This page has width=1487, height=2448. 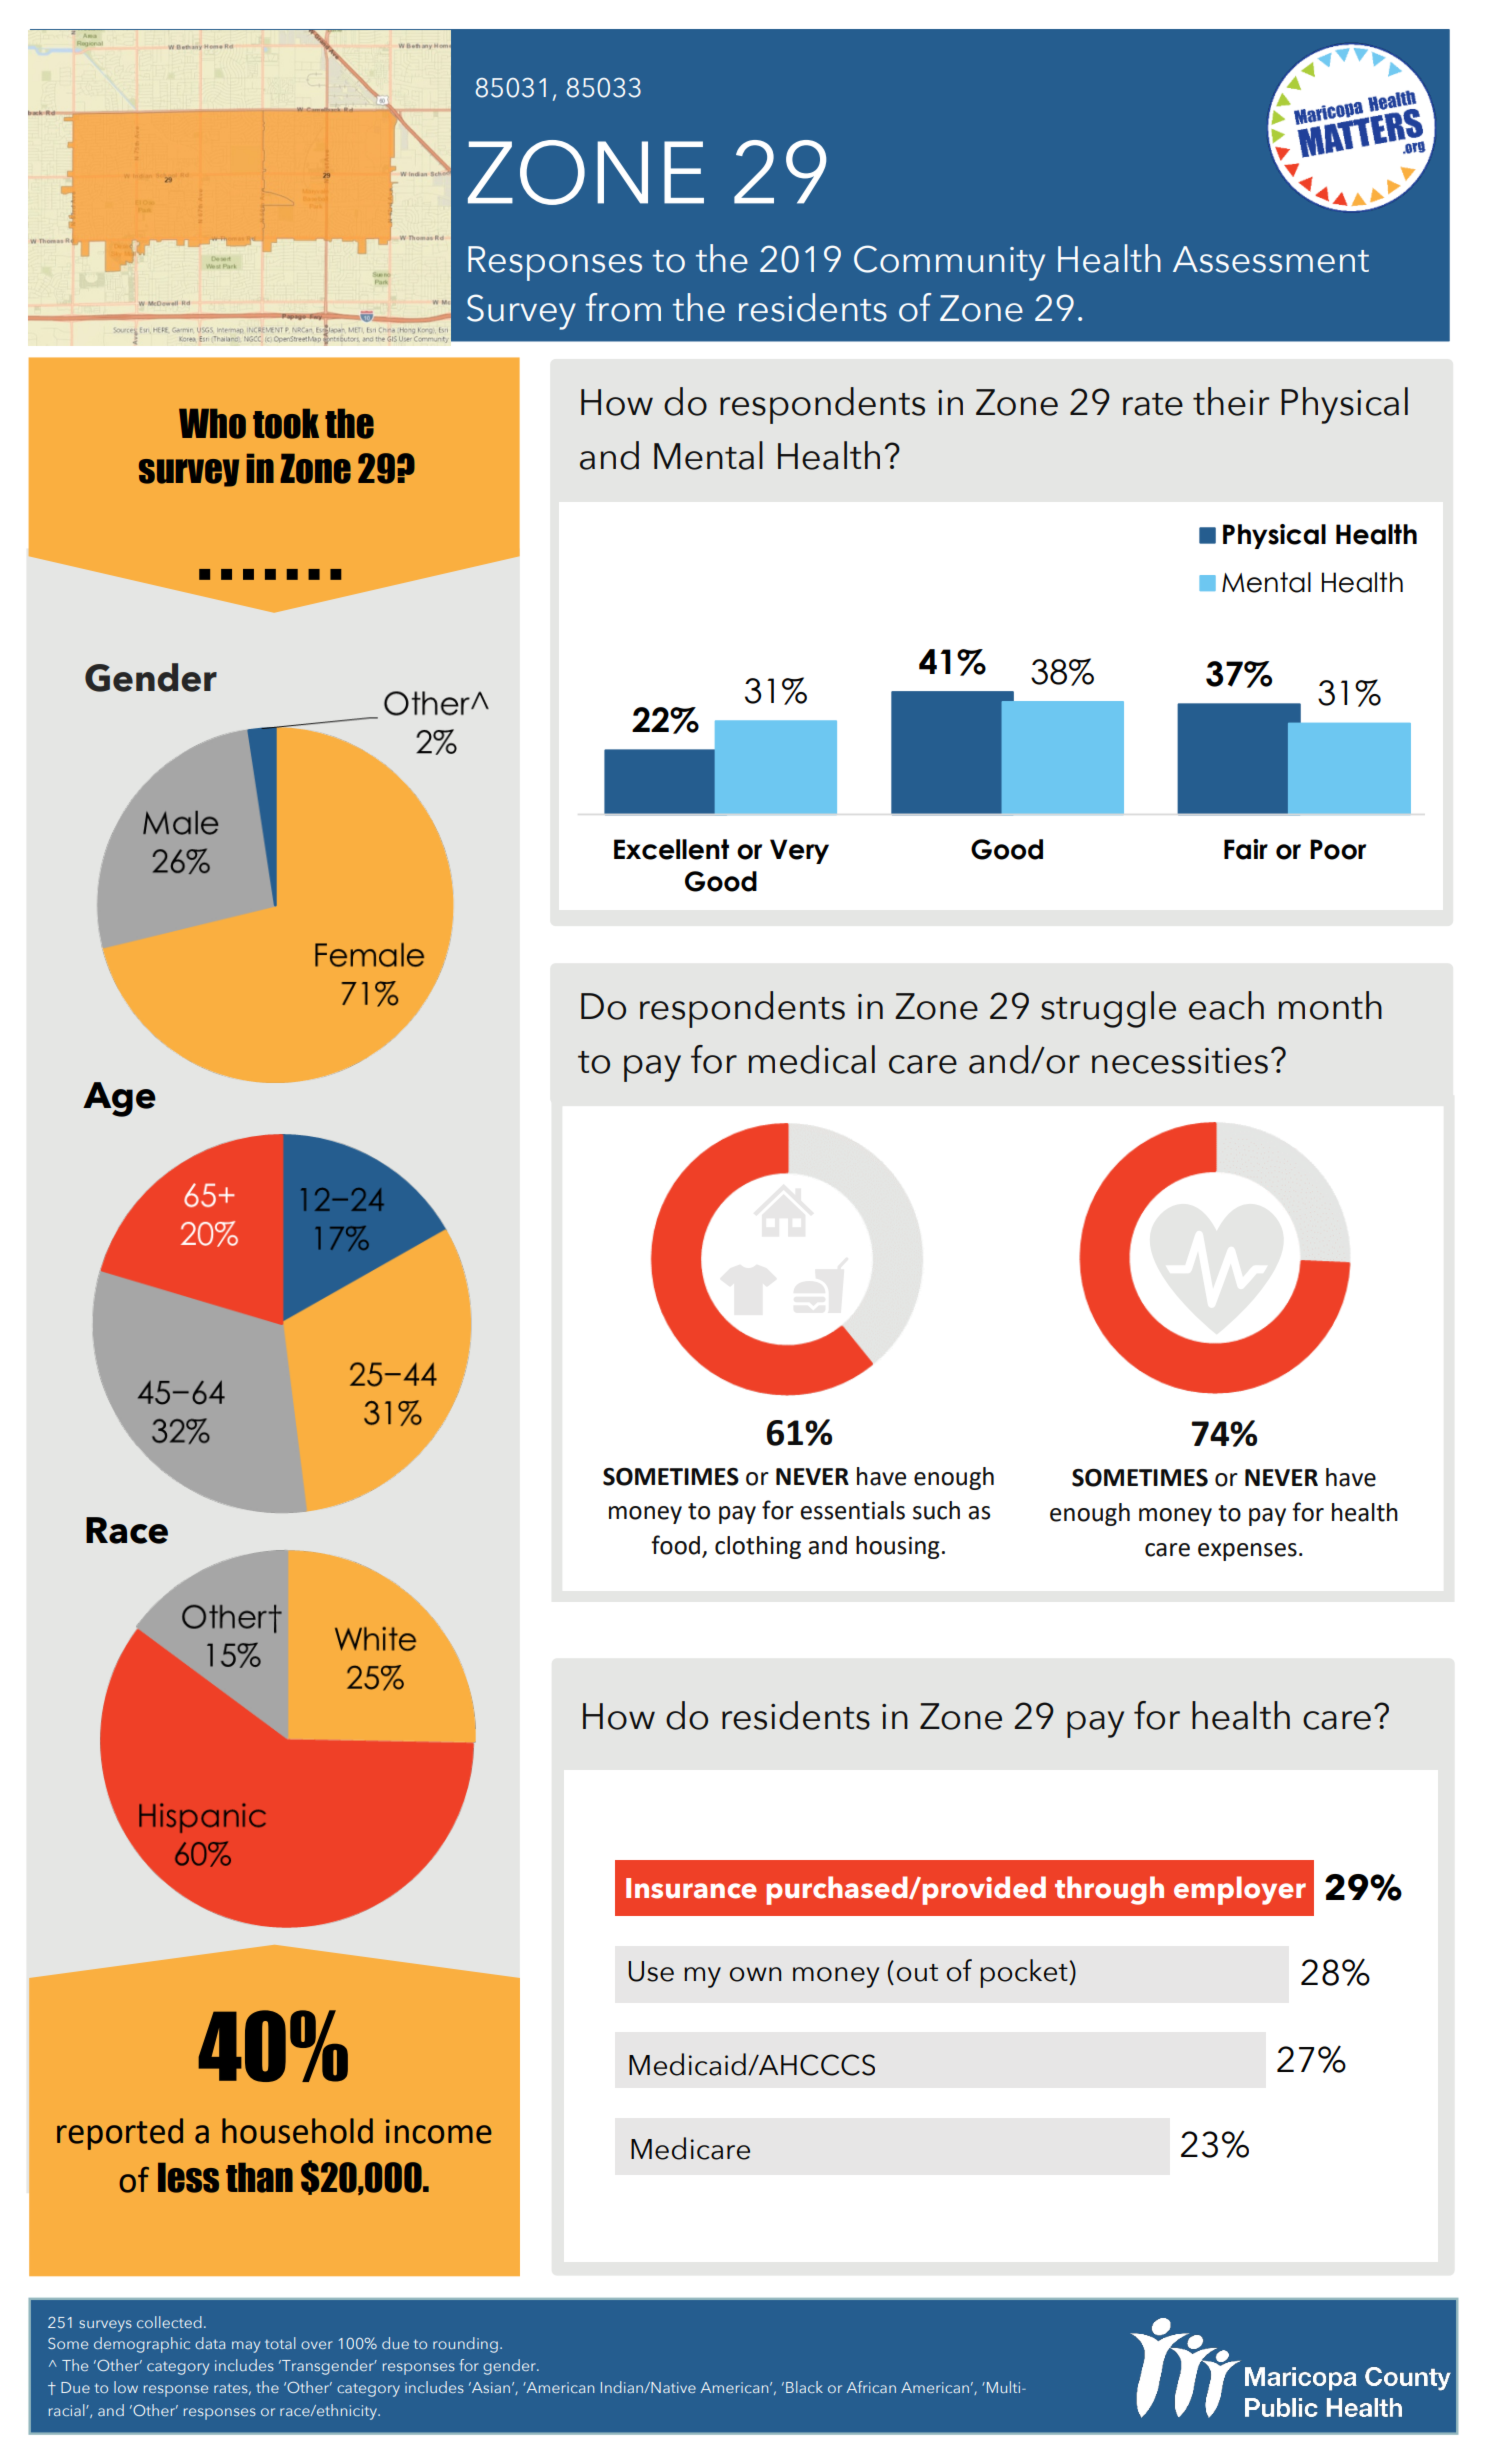 I want to click on from, so click(x=623, y=307).
